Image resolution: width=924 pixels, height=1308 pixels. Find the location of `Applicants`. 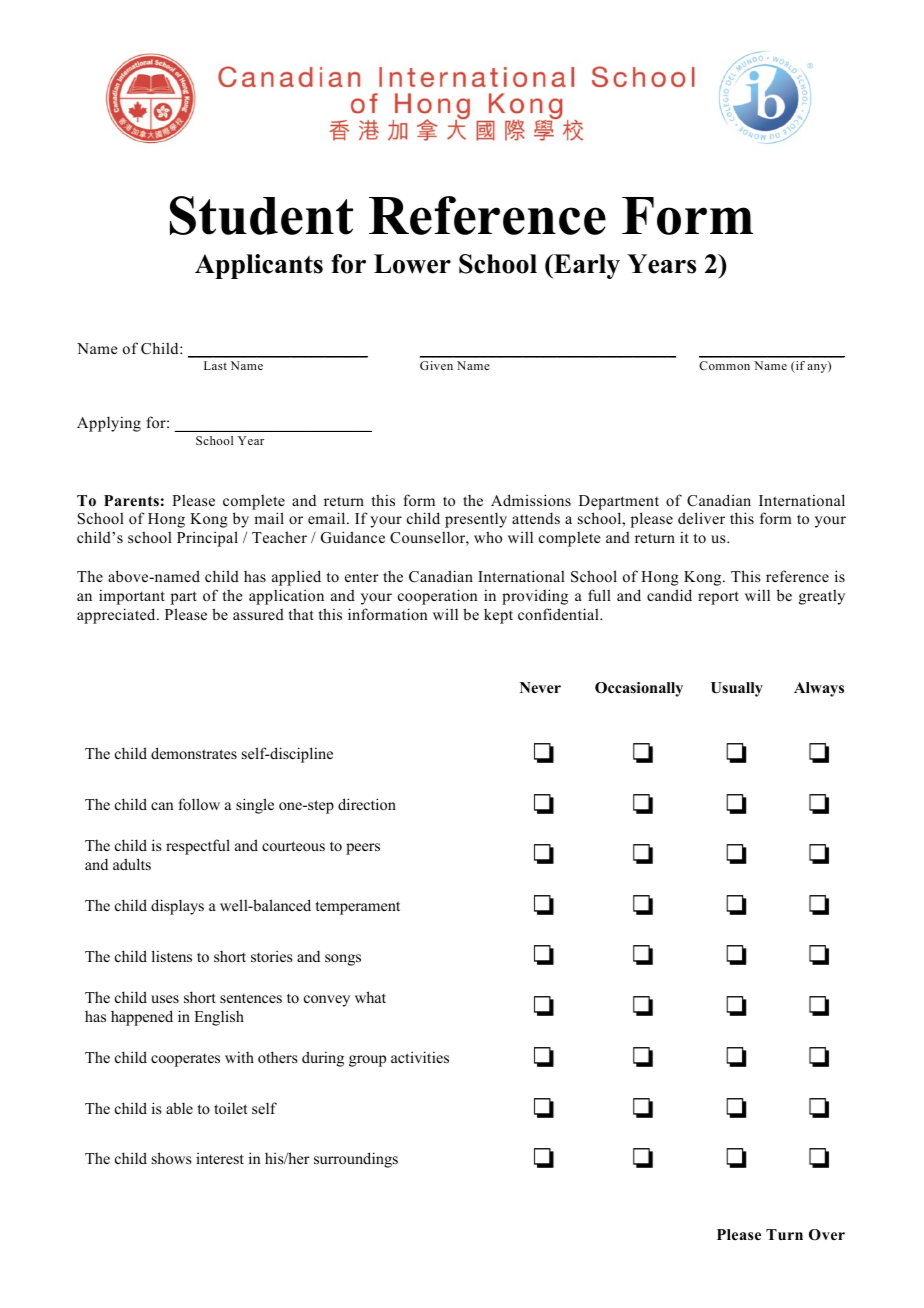

Applicants is located at coordinates (259, 266).
